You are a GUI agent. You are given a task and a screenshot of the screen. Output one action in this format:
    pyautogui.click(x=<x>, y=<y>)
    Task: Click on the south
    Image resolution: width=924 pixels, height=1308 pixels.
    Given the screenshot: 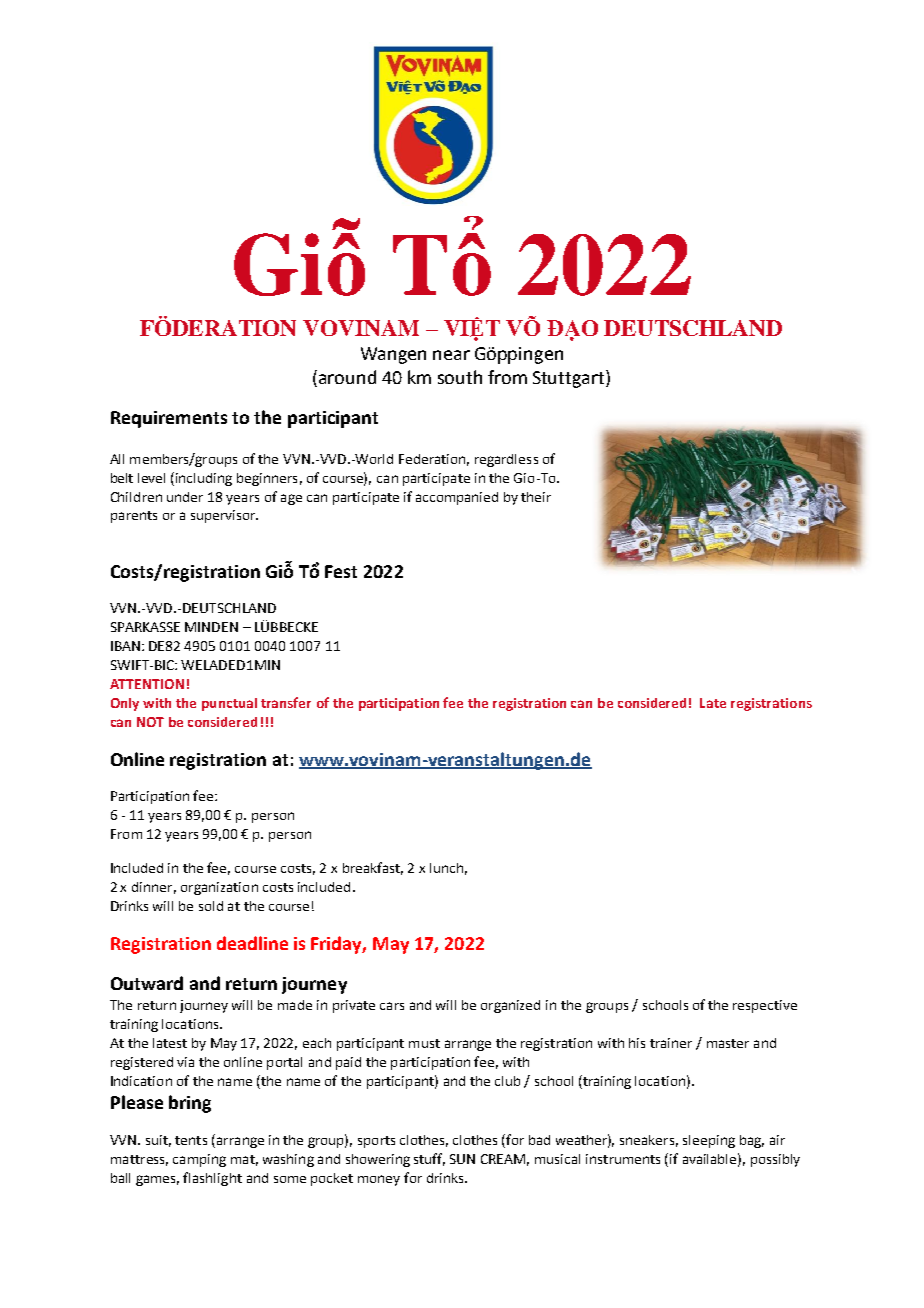 What is the action you would take?
    pyautogui.click(x=460, y=377)
